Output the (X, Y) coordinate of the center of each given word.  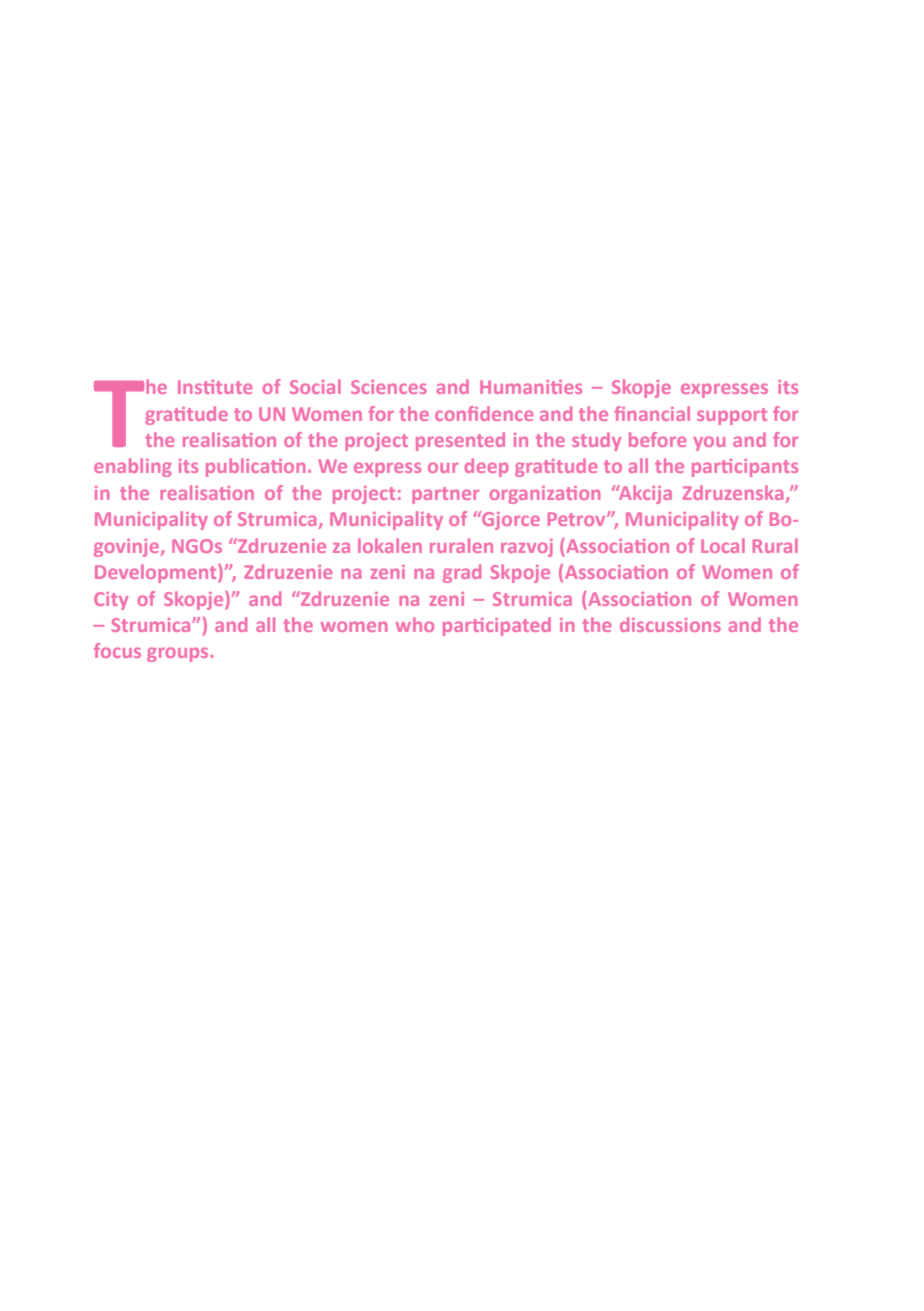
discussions (670, 624)
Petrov (578, 519)
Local (723, 545)
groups (179, 654)
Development (157, 573)
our (443, 467)
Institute (215, 387)
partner (445, 495)
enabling (133, 467)
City (111, 601)
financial (652, 413)
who (415, 624)
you (709, 443)
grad (462, 573)
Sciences (389, 387)
